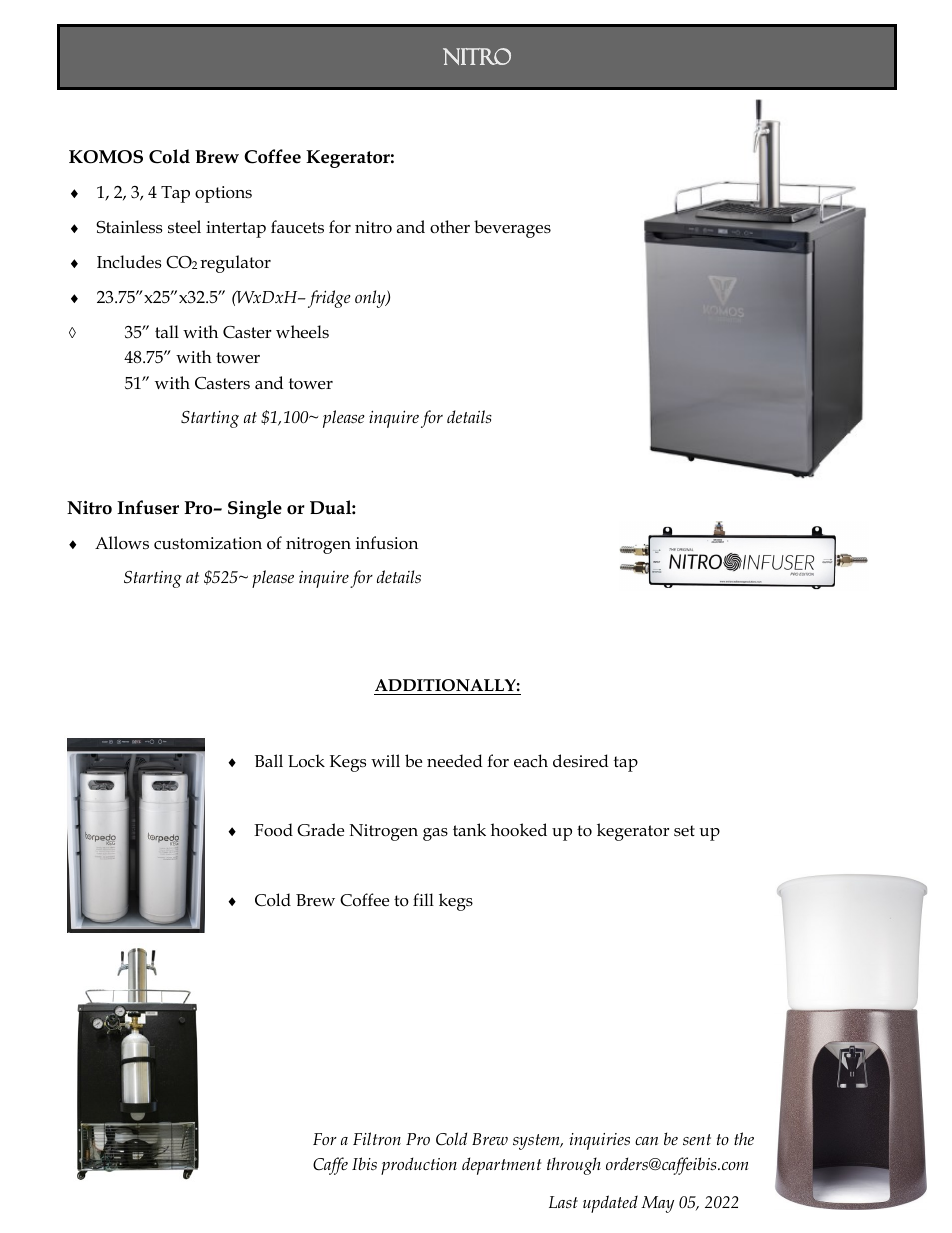  Describe the element at coordinates (385, 760) in the document. I see `will` at that location.
